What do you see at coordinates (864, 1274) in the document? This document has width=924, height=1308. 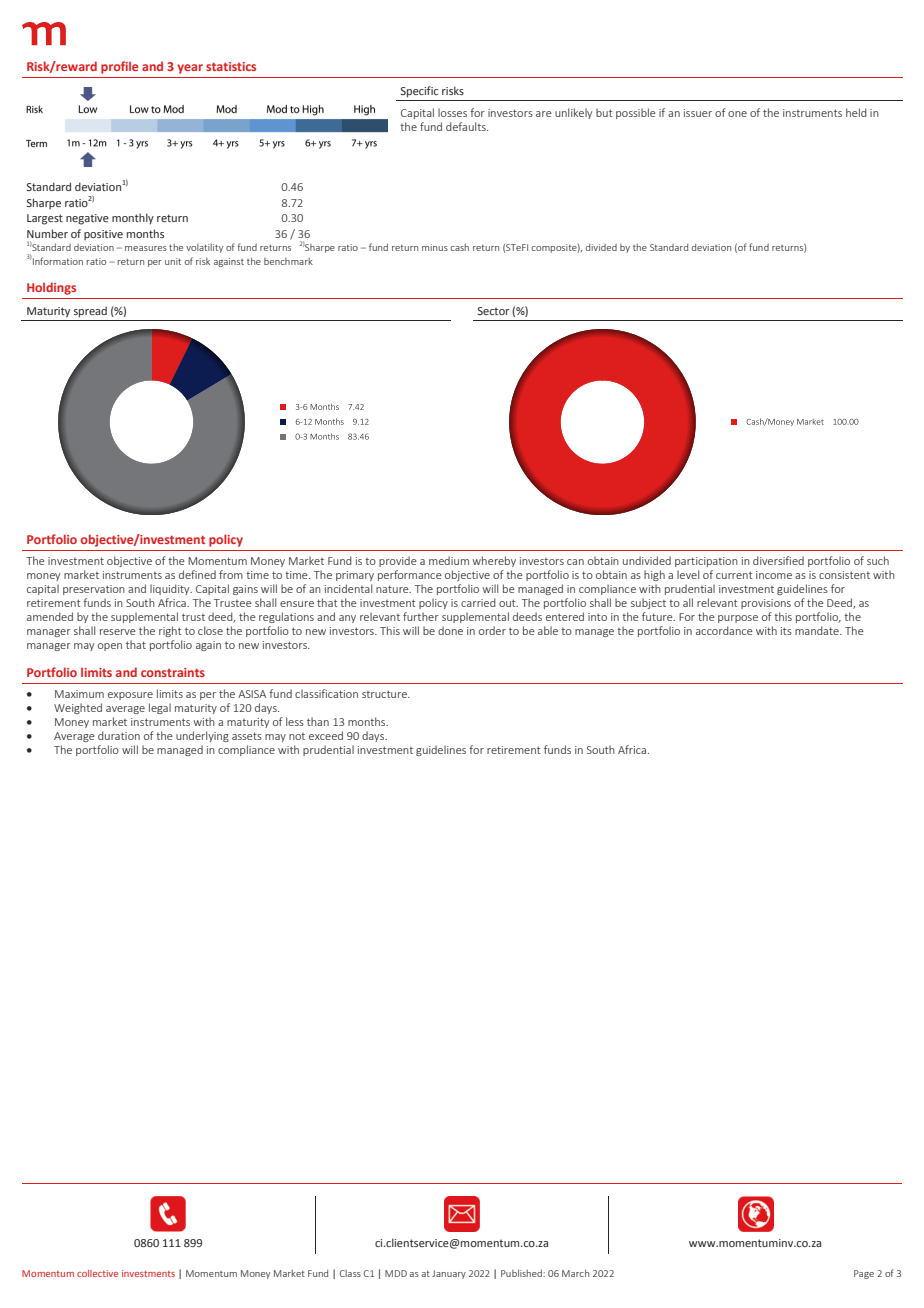 I see `Page` at bounding box center [864, 1274].
